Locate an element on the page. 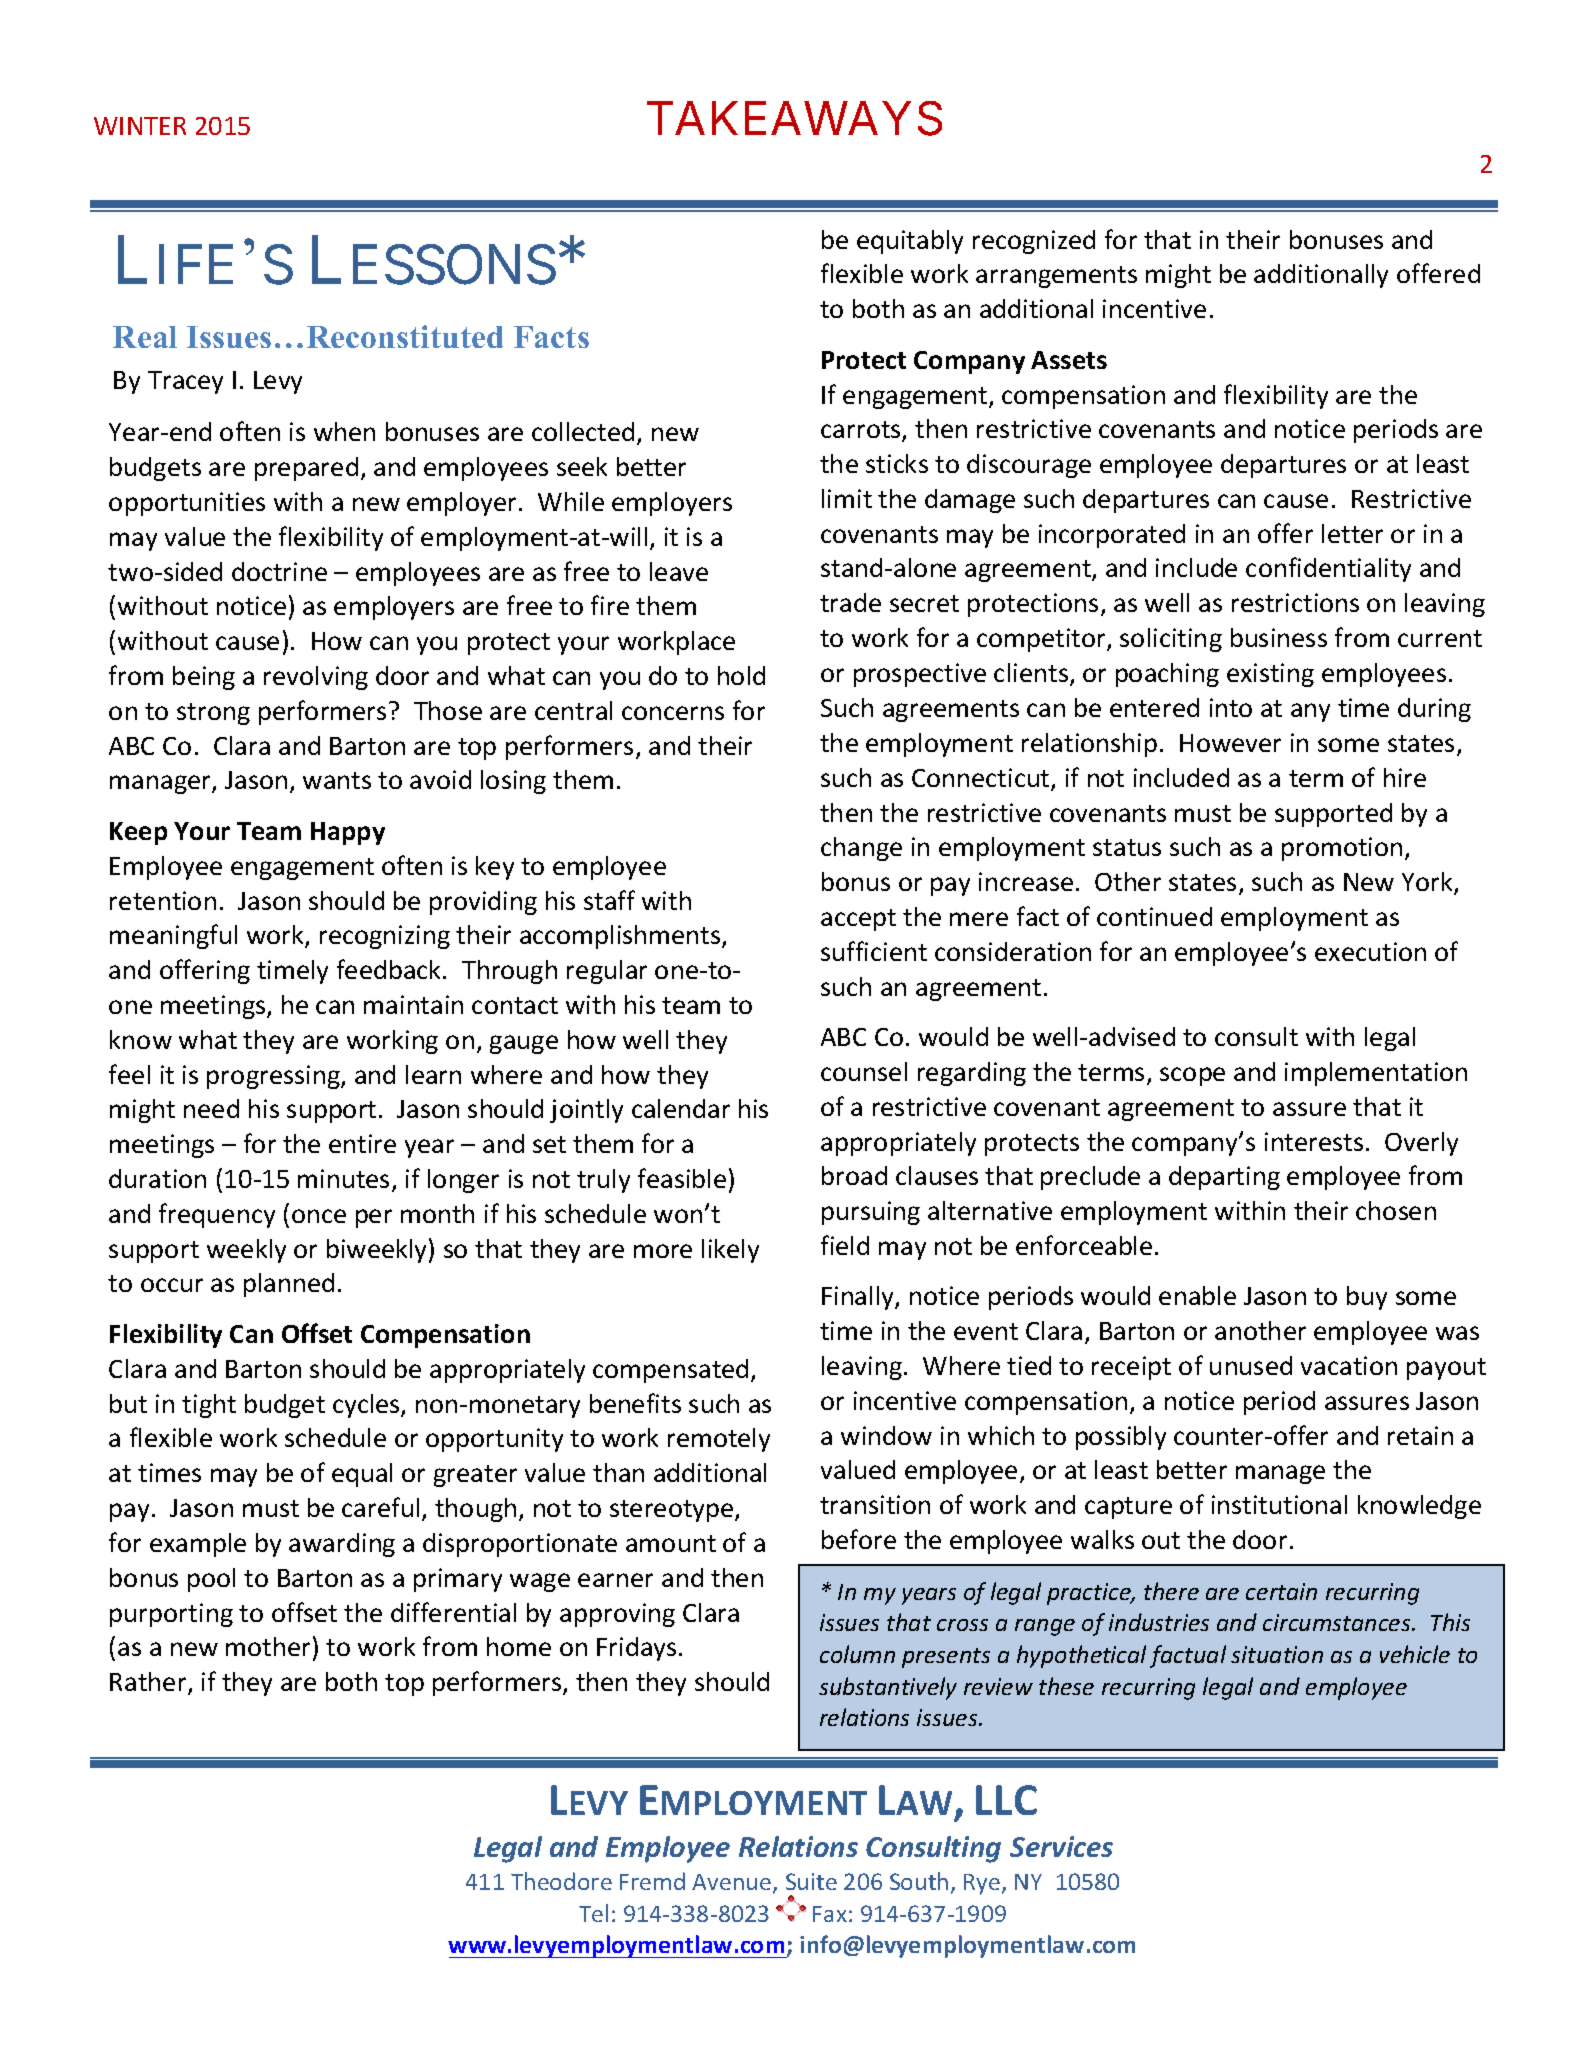 The width and height of the document is (1587, 2054). implementation is located at coordinates (1376, 1074).
